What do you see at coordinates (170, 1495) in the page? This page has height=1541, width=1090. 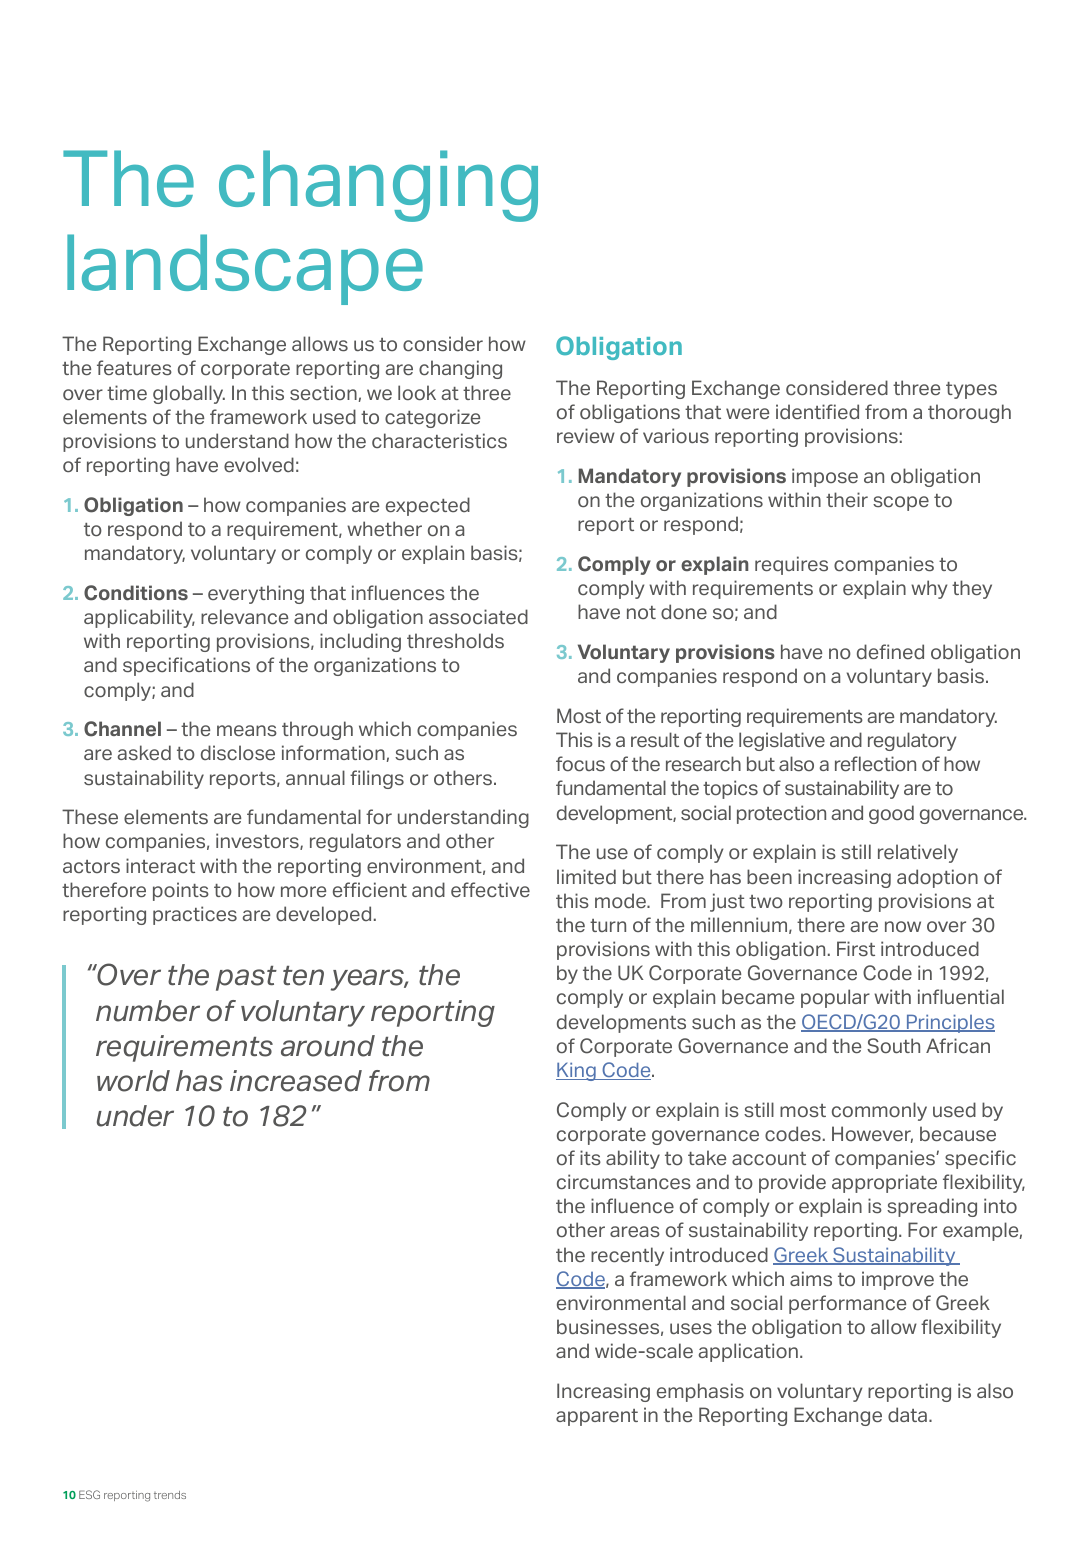 I see `trends` at bounding box center [170, 1495].
